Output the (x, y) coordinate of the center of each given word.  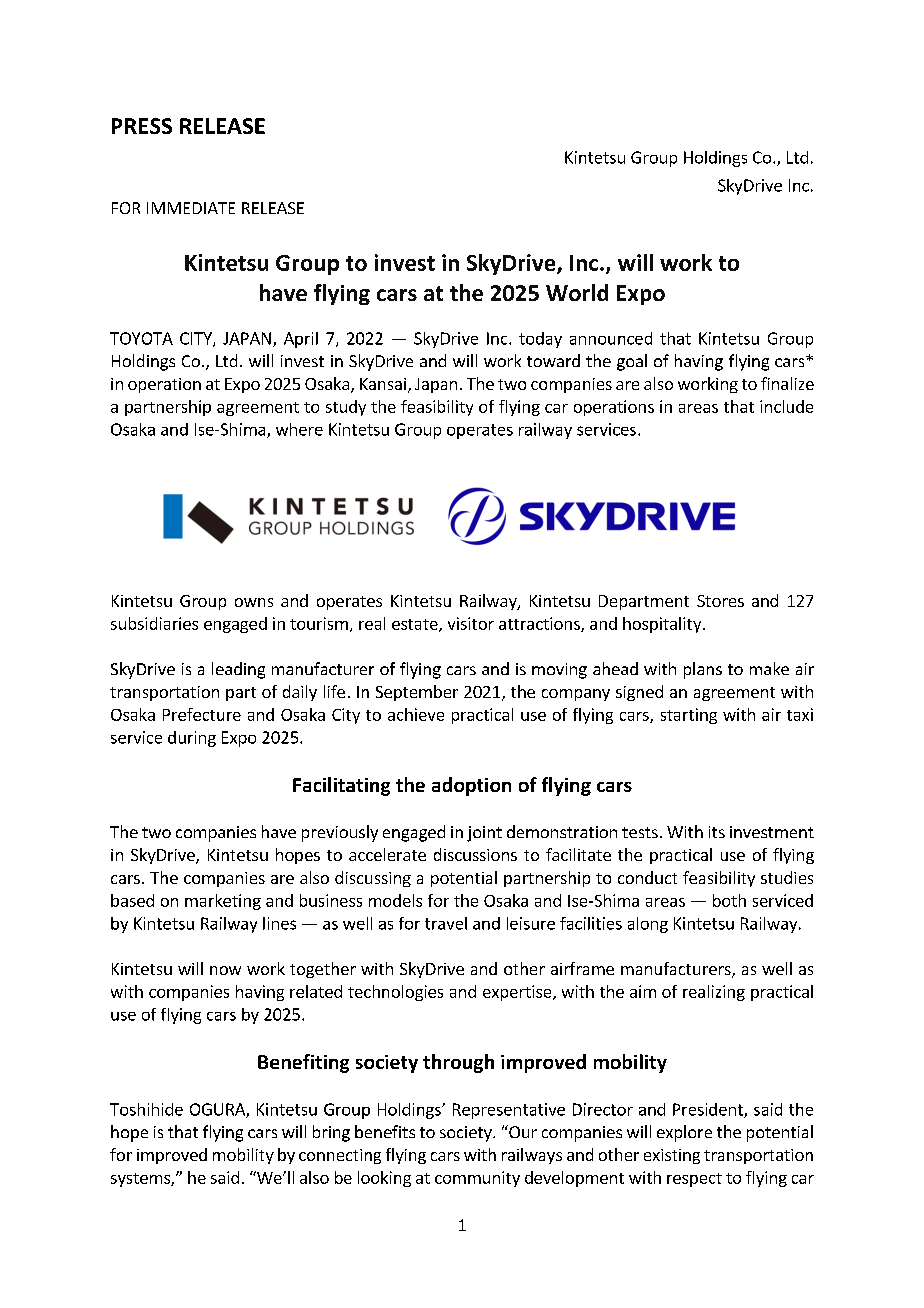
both (729, 900)
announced (611, 338)
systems (141, 1180)
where (299, 429)
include (786, 406)
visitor (471, 623)
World (577, 292)
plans (703, 670)
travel (446, 923)
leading (238, 670)
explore (684, 1133)
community (477, 1179)
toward (553, 360)
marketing (223, 902)
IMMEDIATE (191, 208)
